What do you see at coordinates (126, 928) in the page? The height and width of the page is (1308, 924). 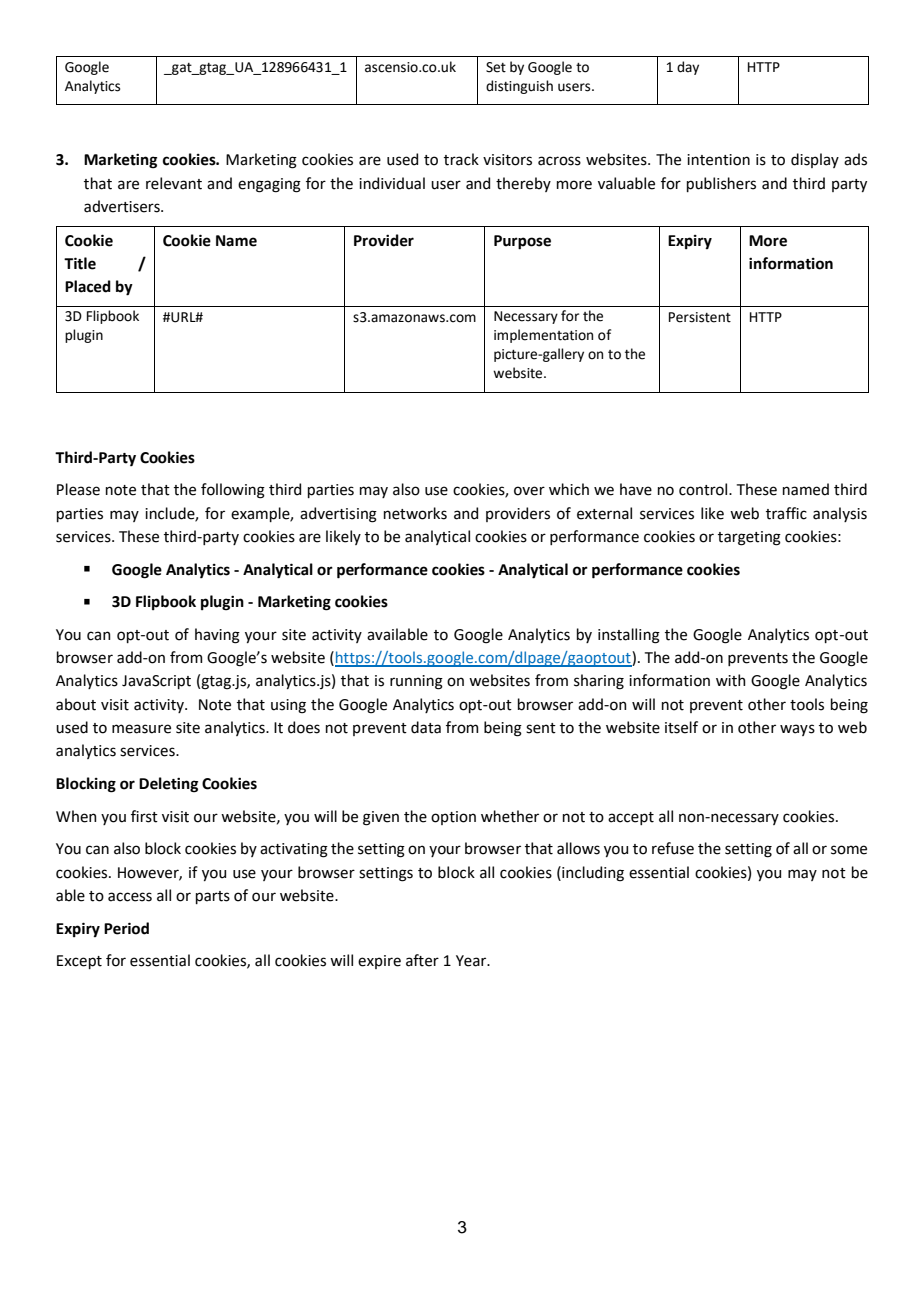 I see `Period` at bounding box center [126, 928].
